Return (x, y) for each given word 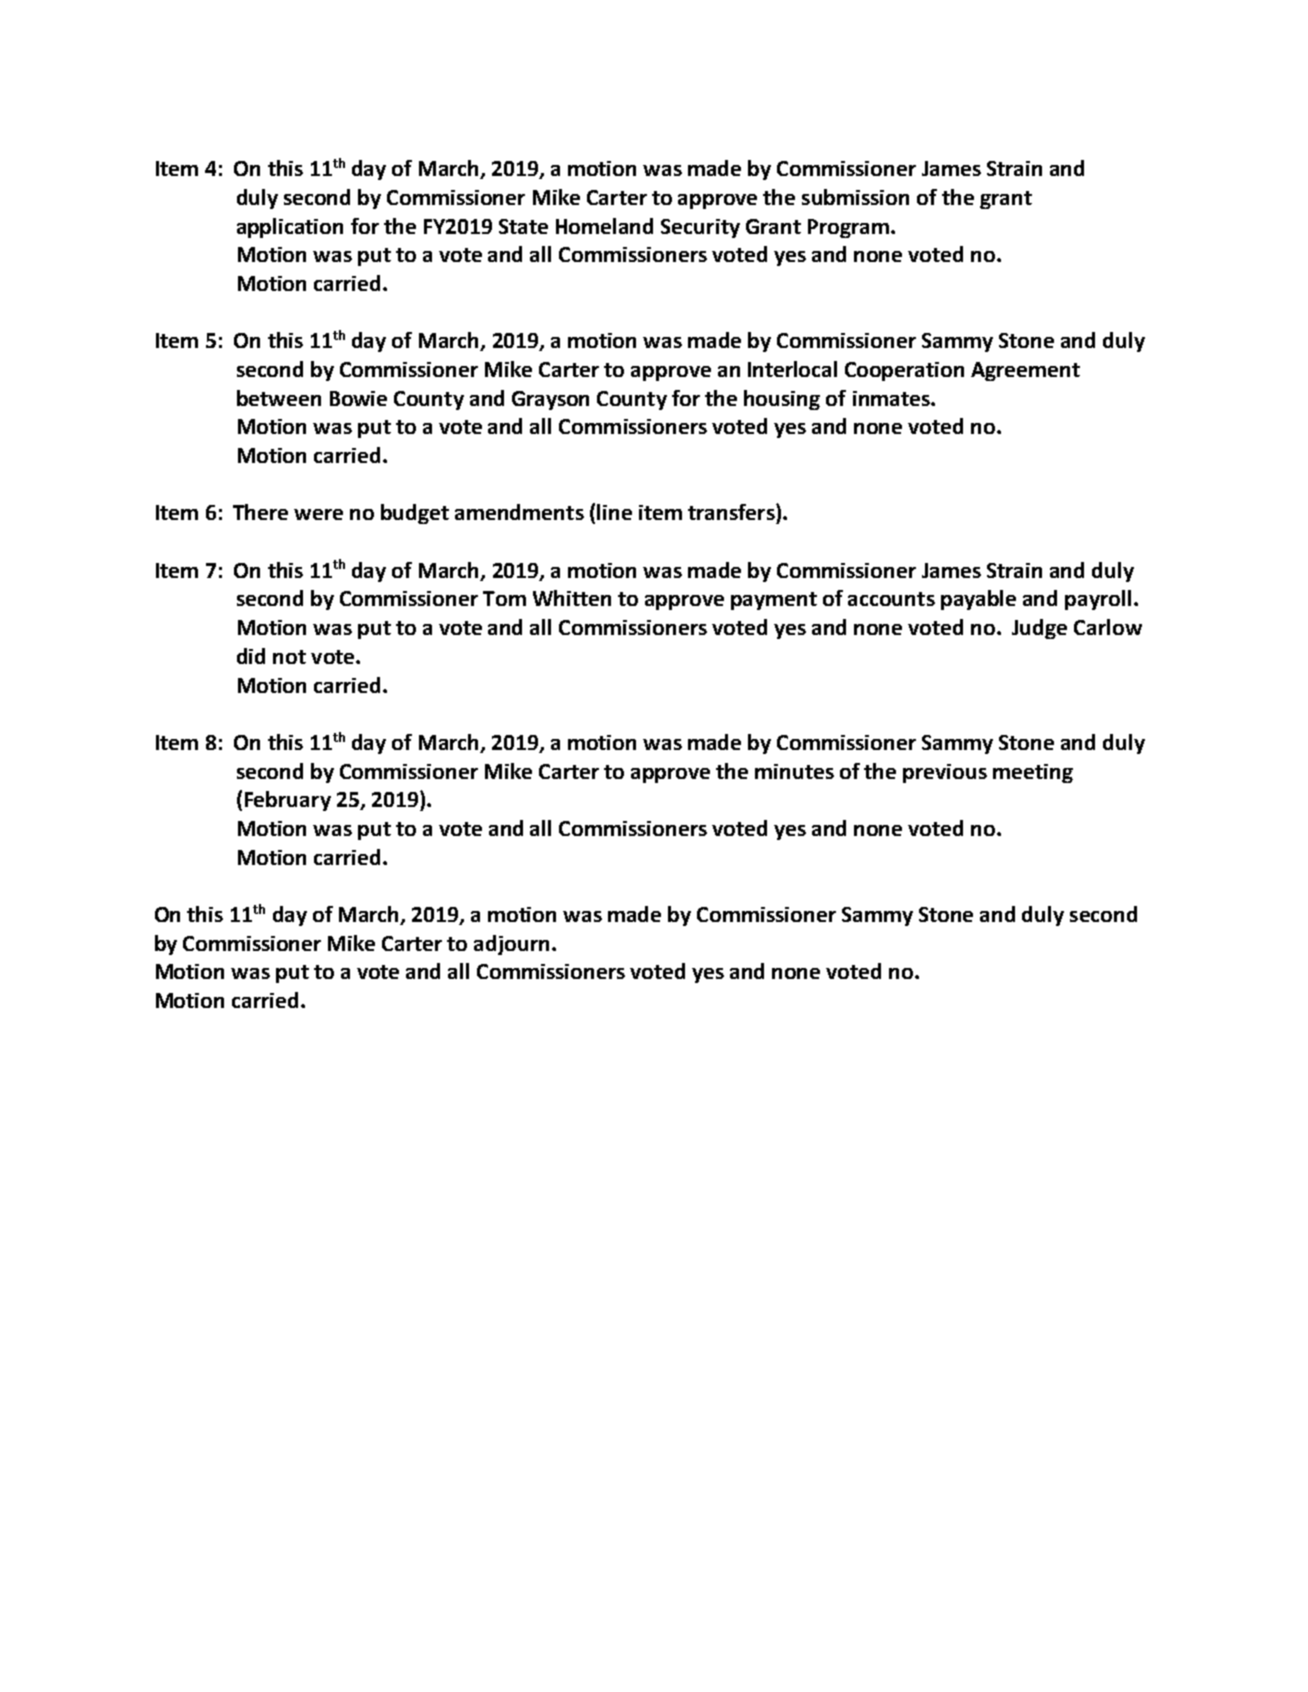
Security (700, 228)
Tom (504, 598)
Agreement (1025, 371)
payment (774, 601)
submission (855, 197)
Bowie (358, 398)
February (288, 801)
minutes (794, 771)
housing (782, 400)
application (290, 228)
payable (978, 600)
